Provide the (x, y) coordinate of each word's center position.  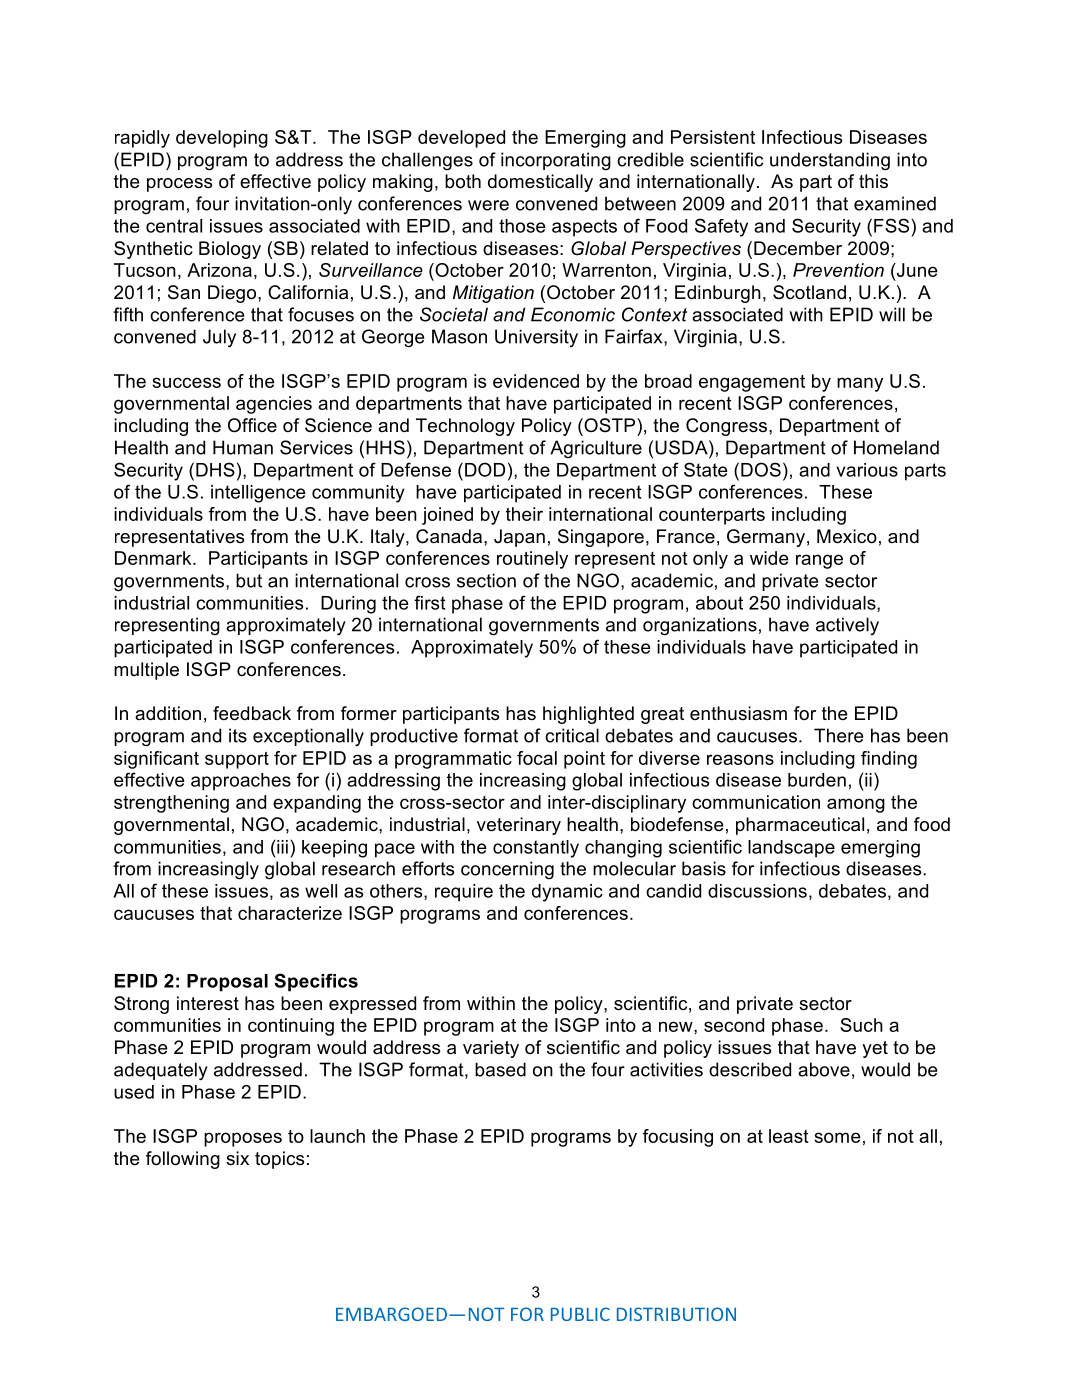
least (789, 1136)
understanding (830, 161)
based (500, 1069)
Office (252, 425)
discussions (757, 891)
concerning (507, 870)
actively (847, 626)
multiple (146, 671)
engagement (752, 383)
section (486, 580)
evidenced (536, 381)
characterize (290, 913)
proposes (243, 1139)
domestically (540, 183)
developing (222, 139)
